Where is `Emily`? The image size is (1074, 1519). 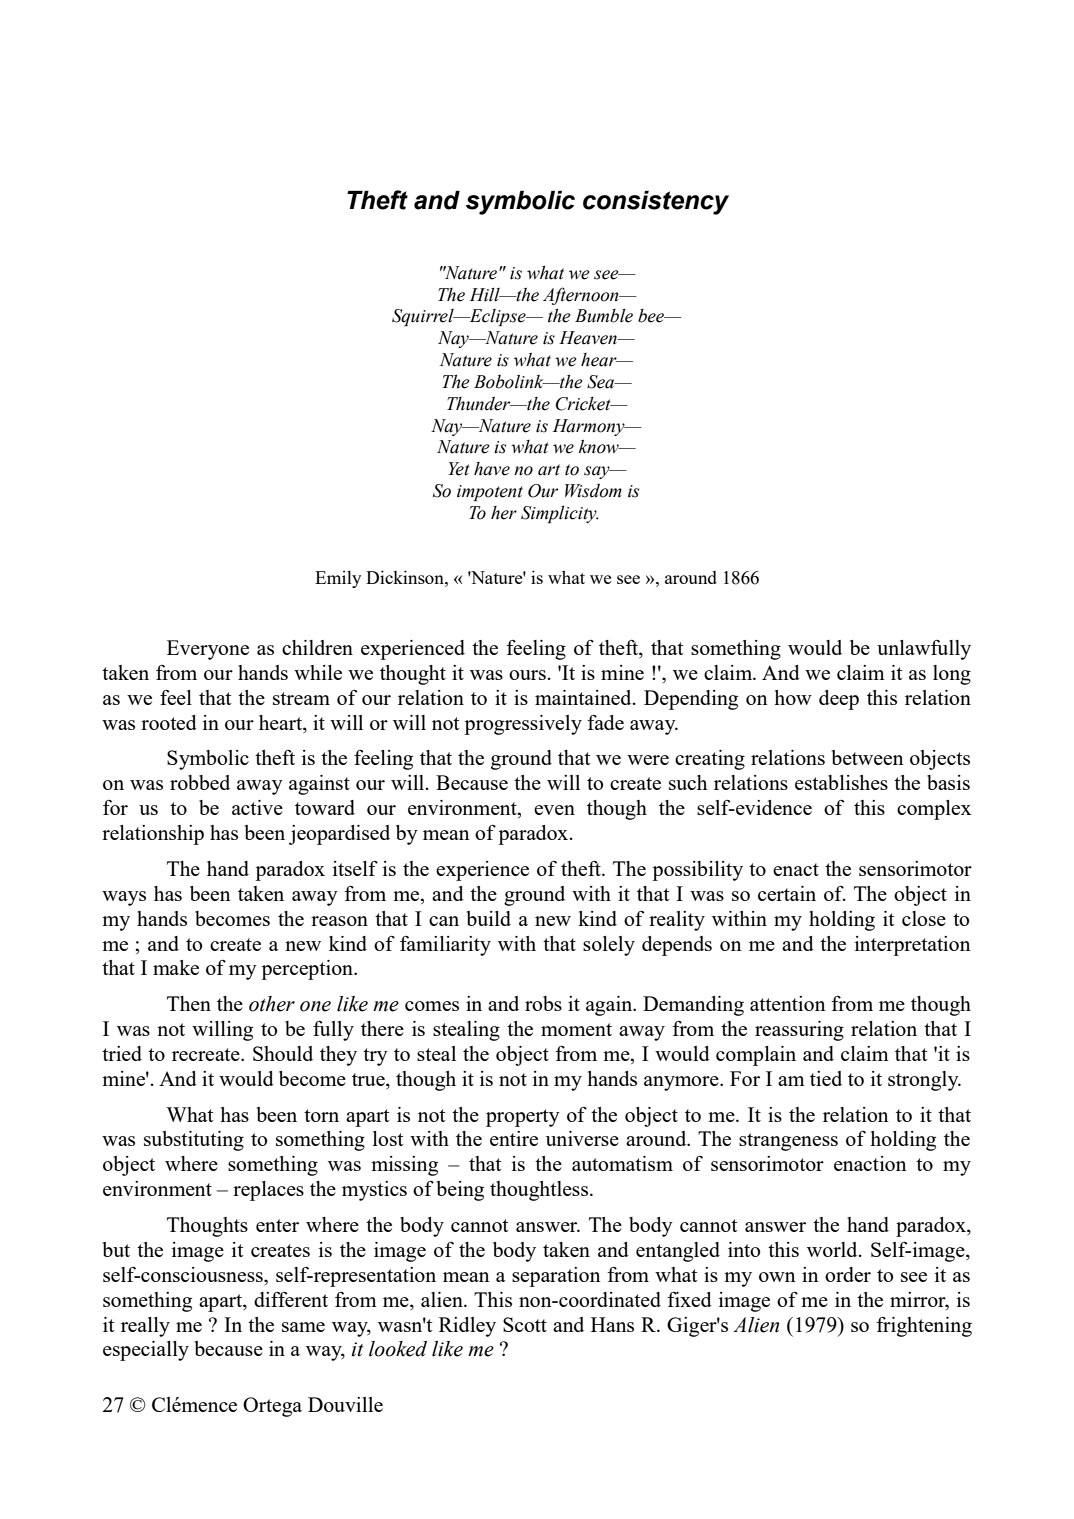 Emily is located at coordinates (338, 579).
